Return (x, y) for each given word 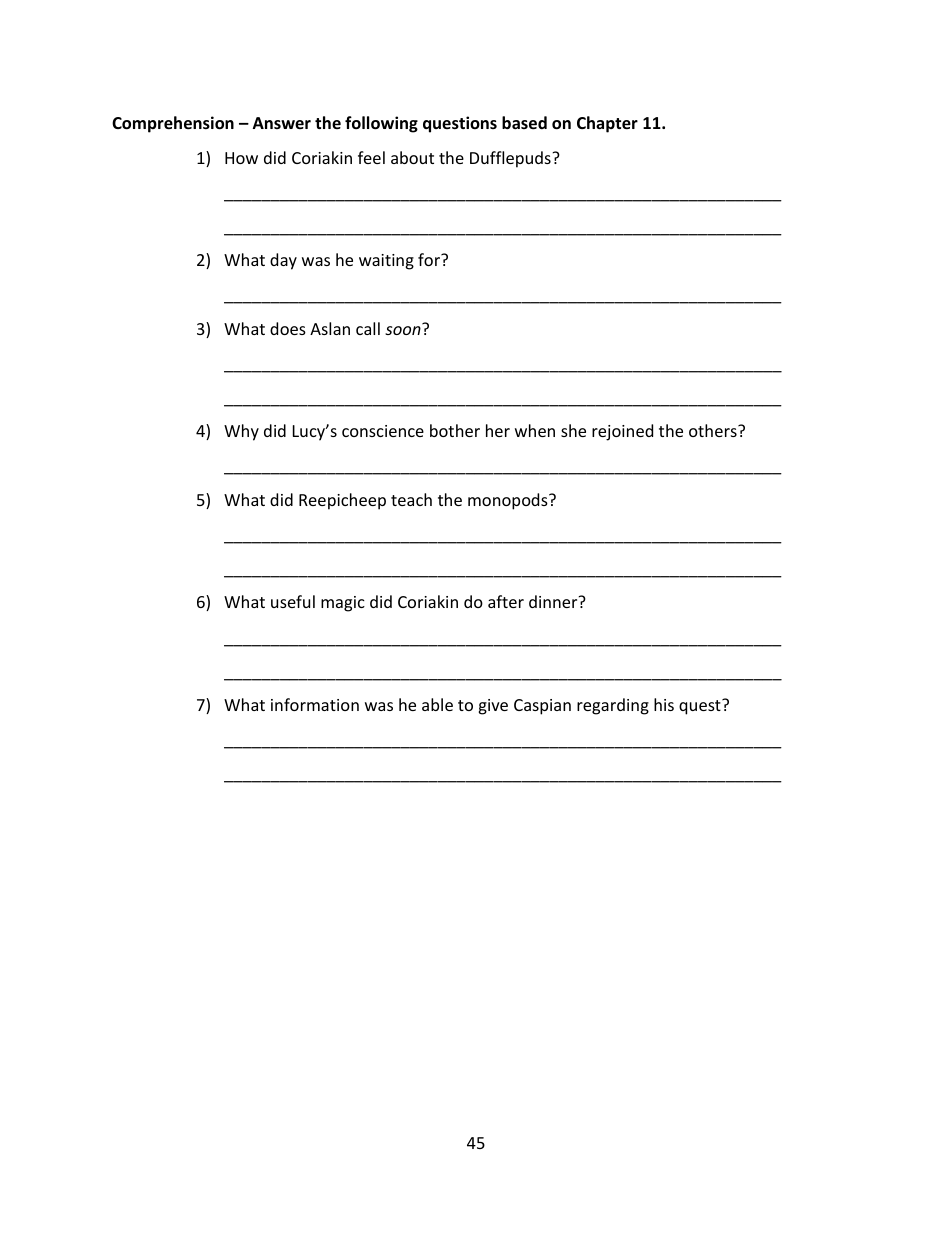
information (315, 704)
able (437, 704)
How (241, 158)
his (664, 704)
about (412, 157)
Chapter (607, 124)
